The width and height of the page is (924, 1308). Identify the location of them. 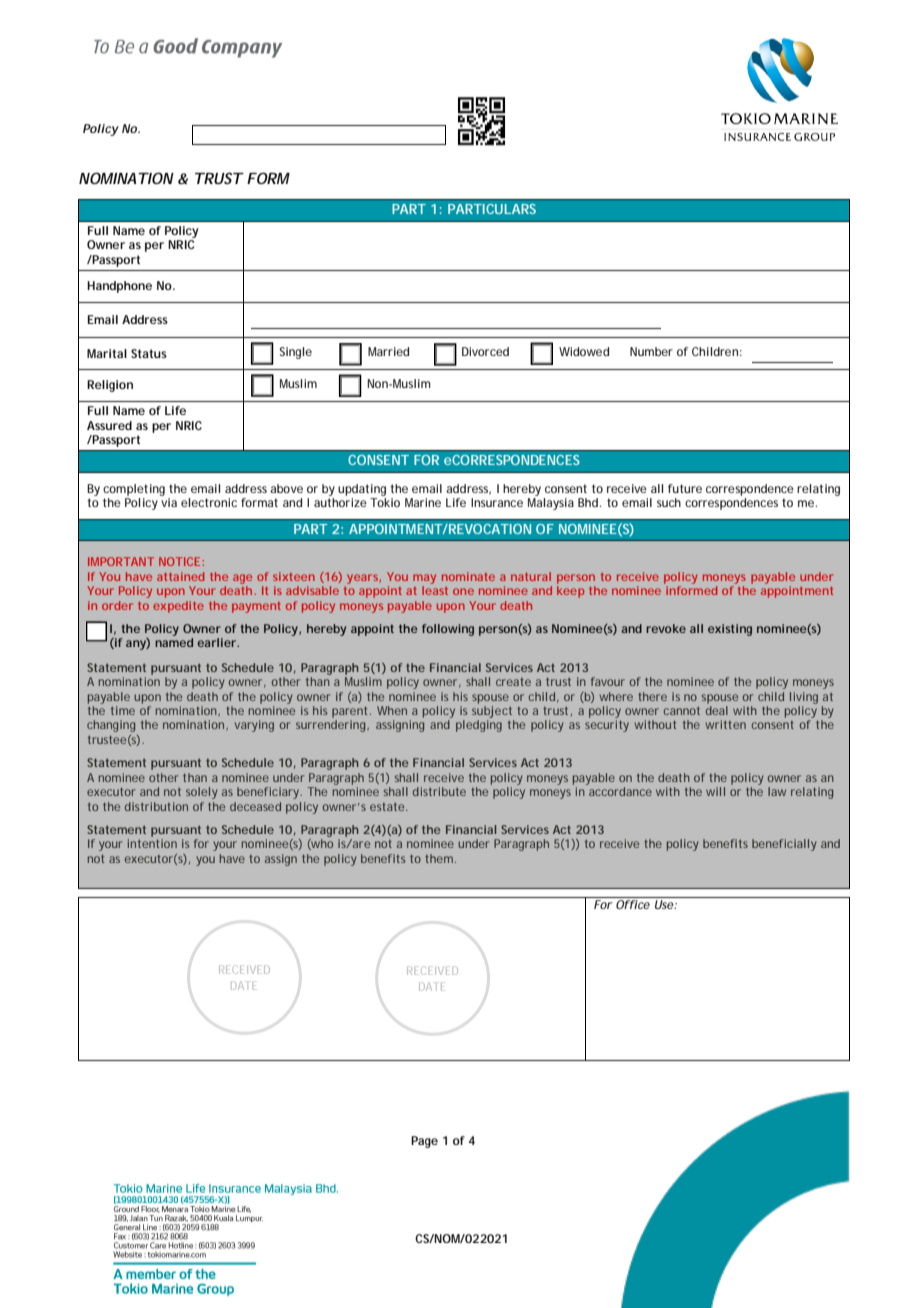
(439, 858).
